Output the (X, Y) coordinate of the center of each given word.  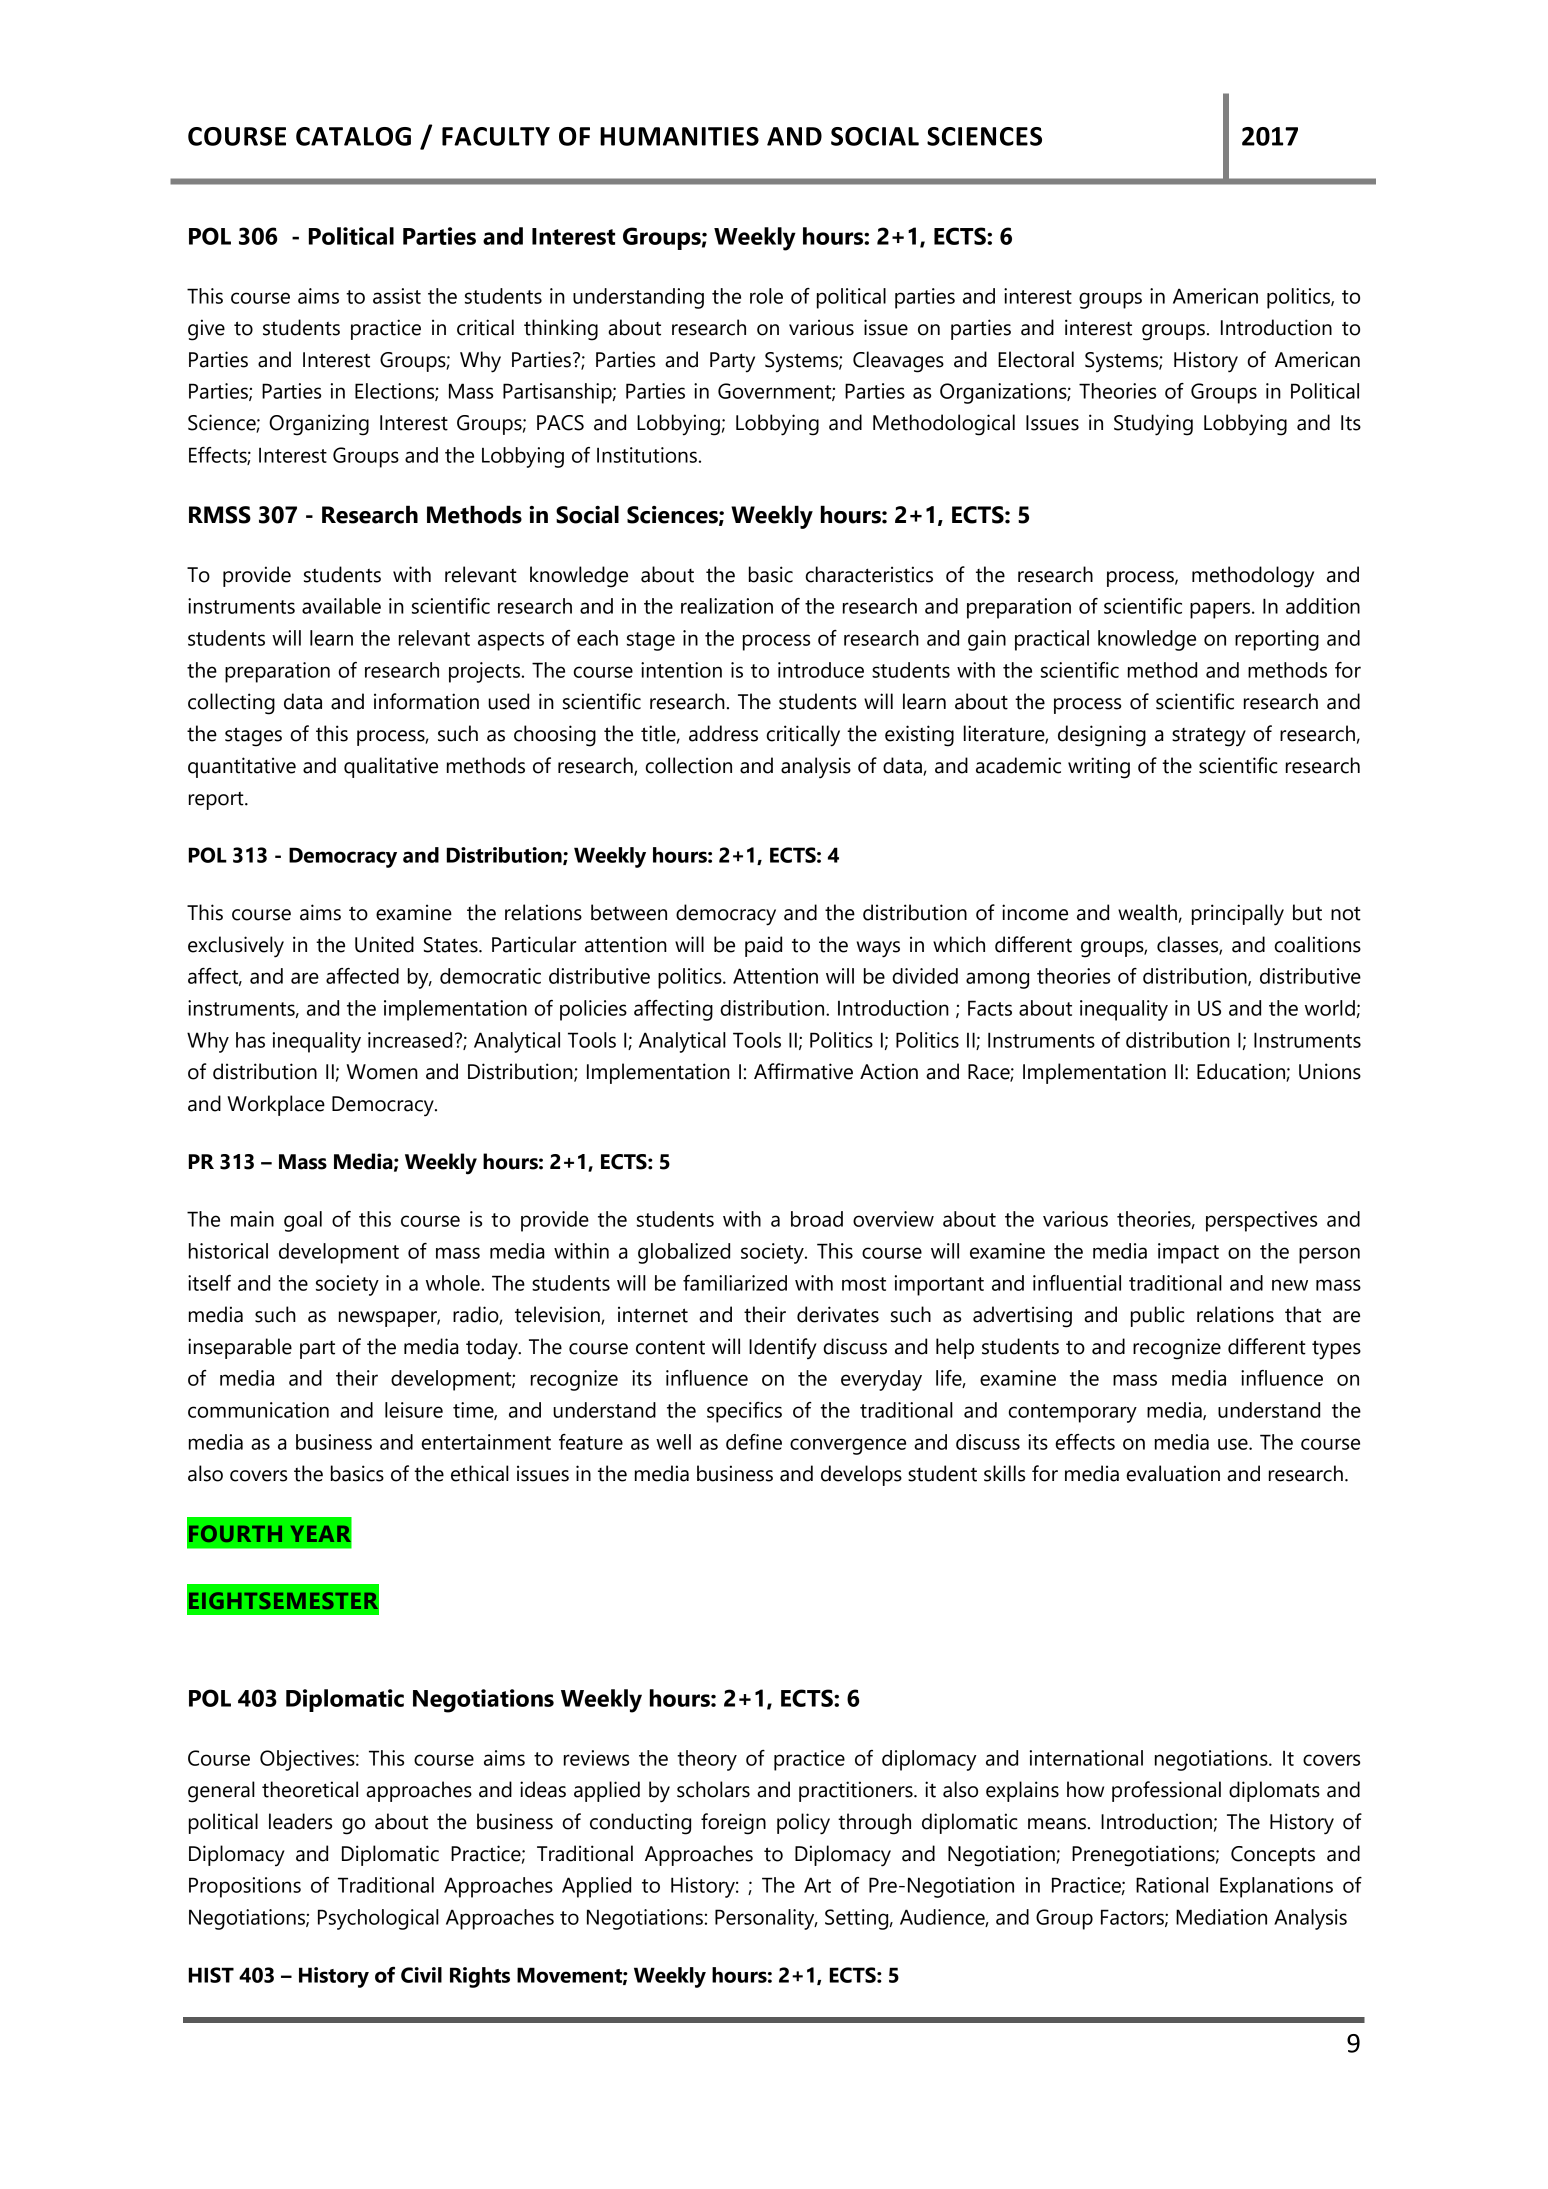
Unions (1330, 1071)
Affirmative (803, 1071)
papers (1221, 610)
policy (803, 1824)
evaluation (1173, 1473)
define (754, 1442)
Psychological (378, 1919)
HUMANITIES (679, 136)
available (341, 606)
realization (727, 606)
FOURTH (235, 1533)
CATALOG (353, 136)
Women (382, 1072)
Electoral (1036, 359)
